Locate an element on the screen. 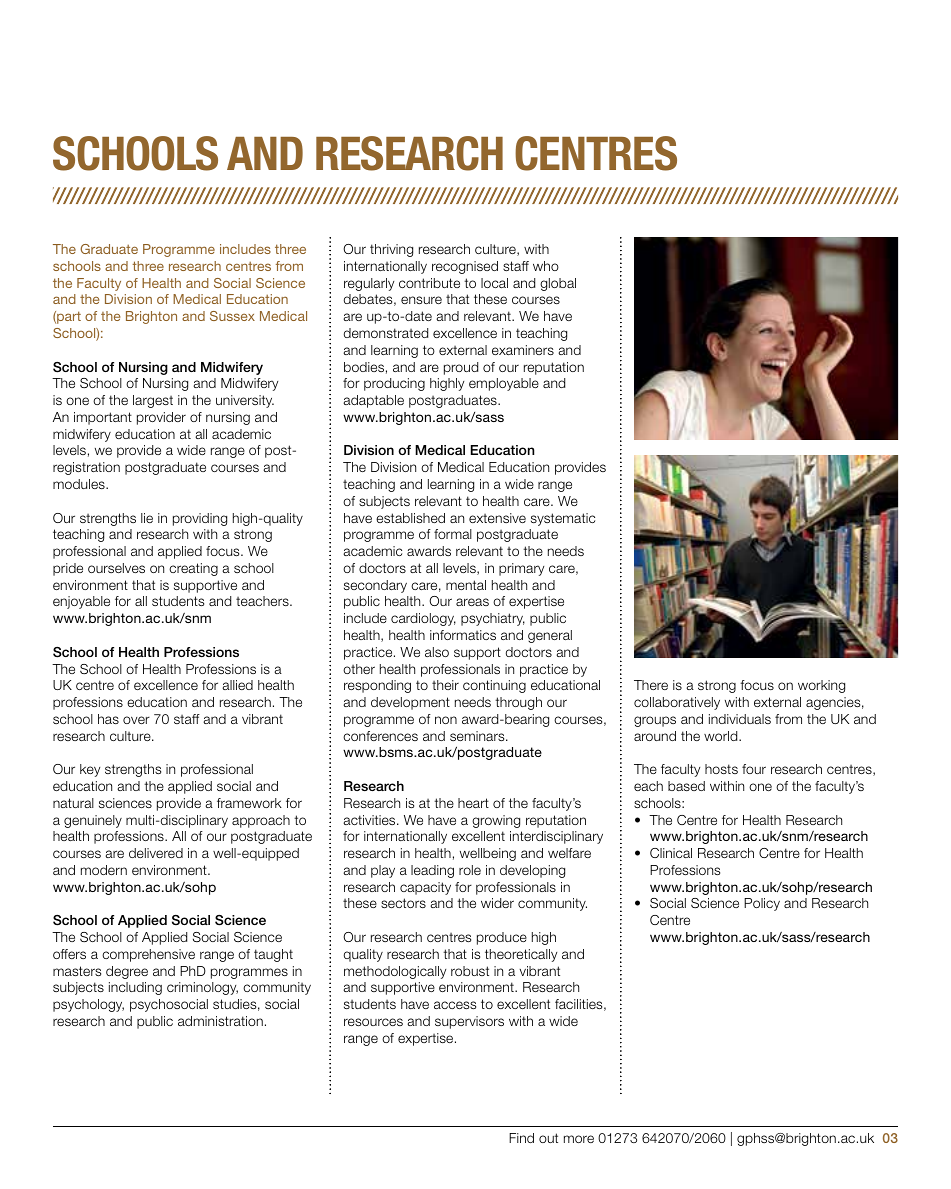 This screenshot has width=951, height=1189. global is located at coordinates (558, 284).
